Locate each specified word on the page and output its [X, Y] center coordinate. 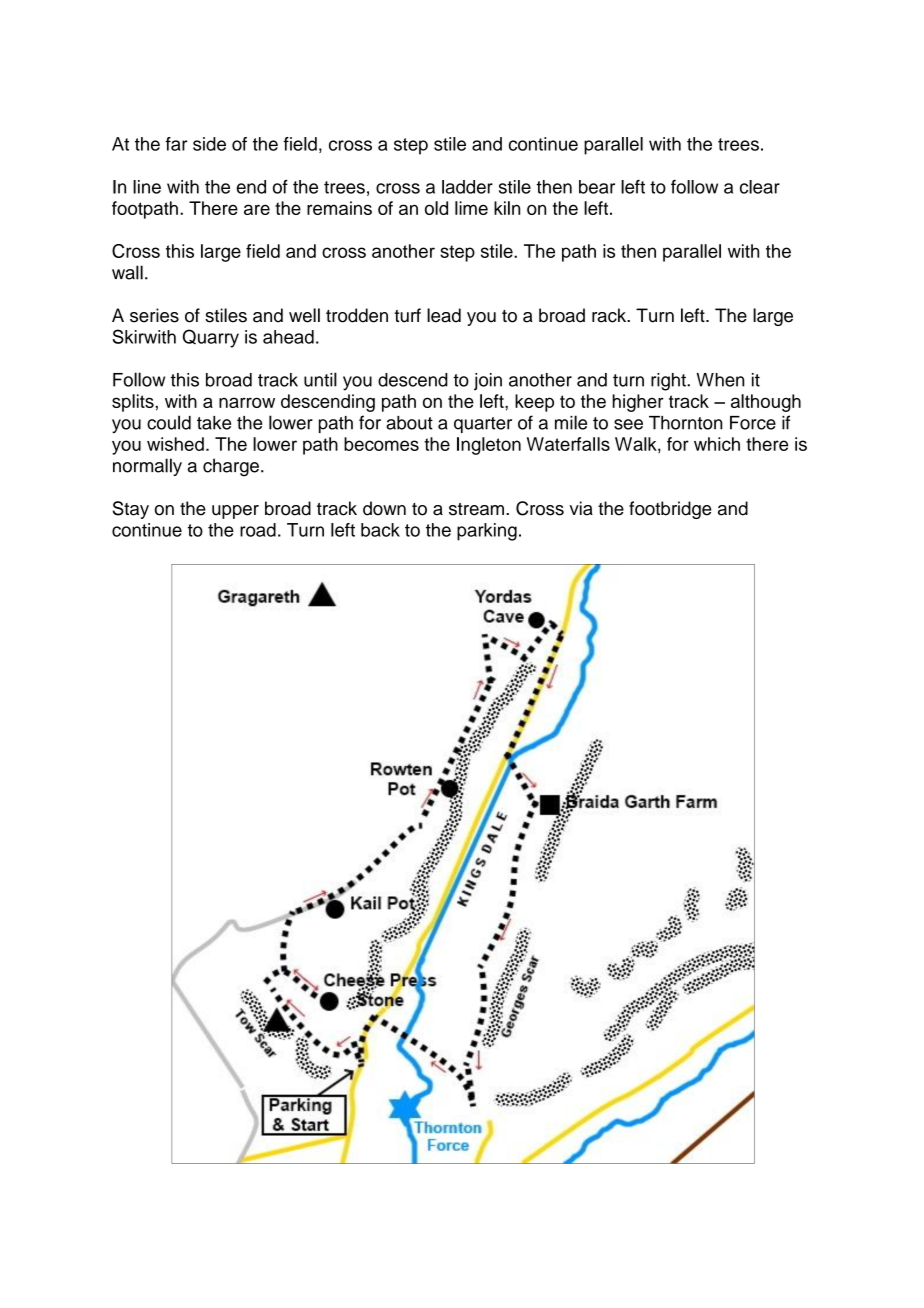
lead [444, 315]
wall [127, 272]
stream [476, 509]
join [488, 381]
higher [638, 403]
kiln [507, 208]
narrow [247, 402]
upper [235, 512]
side [209, 144]
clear [760, 187]
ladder [467, 187]
